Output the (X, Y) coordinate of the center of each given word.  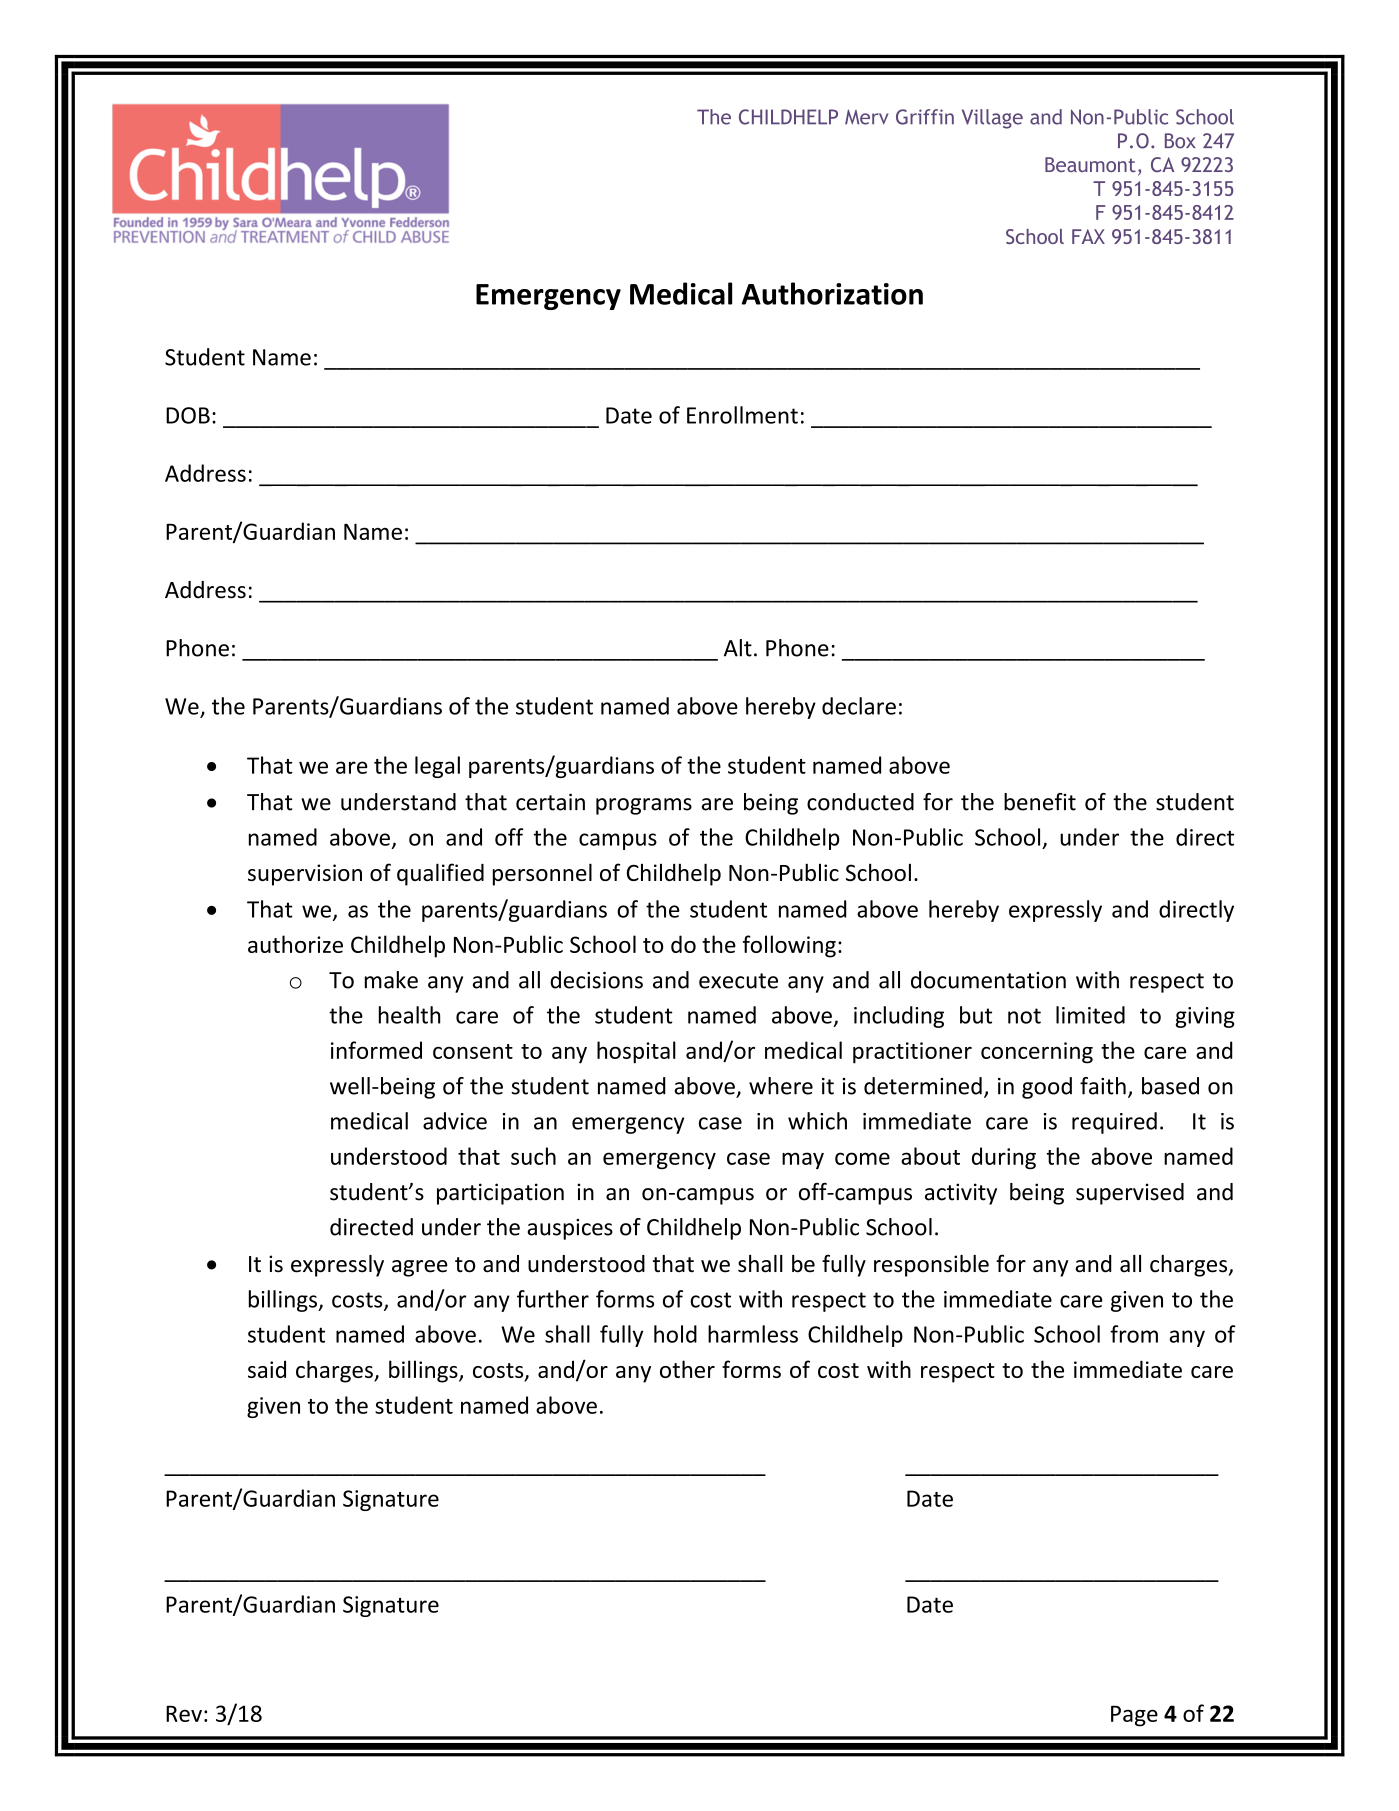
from (1134, 1334)
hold (675, 1334)
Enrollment (742, 415)
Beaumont (1090, 164)
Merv (866, 117)
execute (738, 981)
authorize (295, 944)
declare (859, 706)
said (267, 1369)
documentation (988, 980)
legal (437, 767)
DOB (188, 415)
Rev (184, 1713)
